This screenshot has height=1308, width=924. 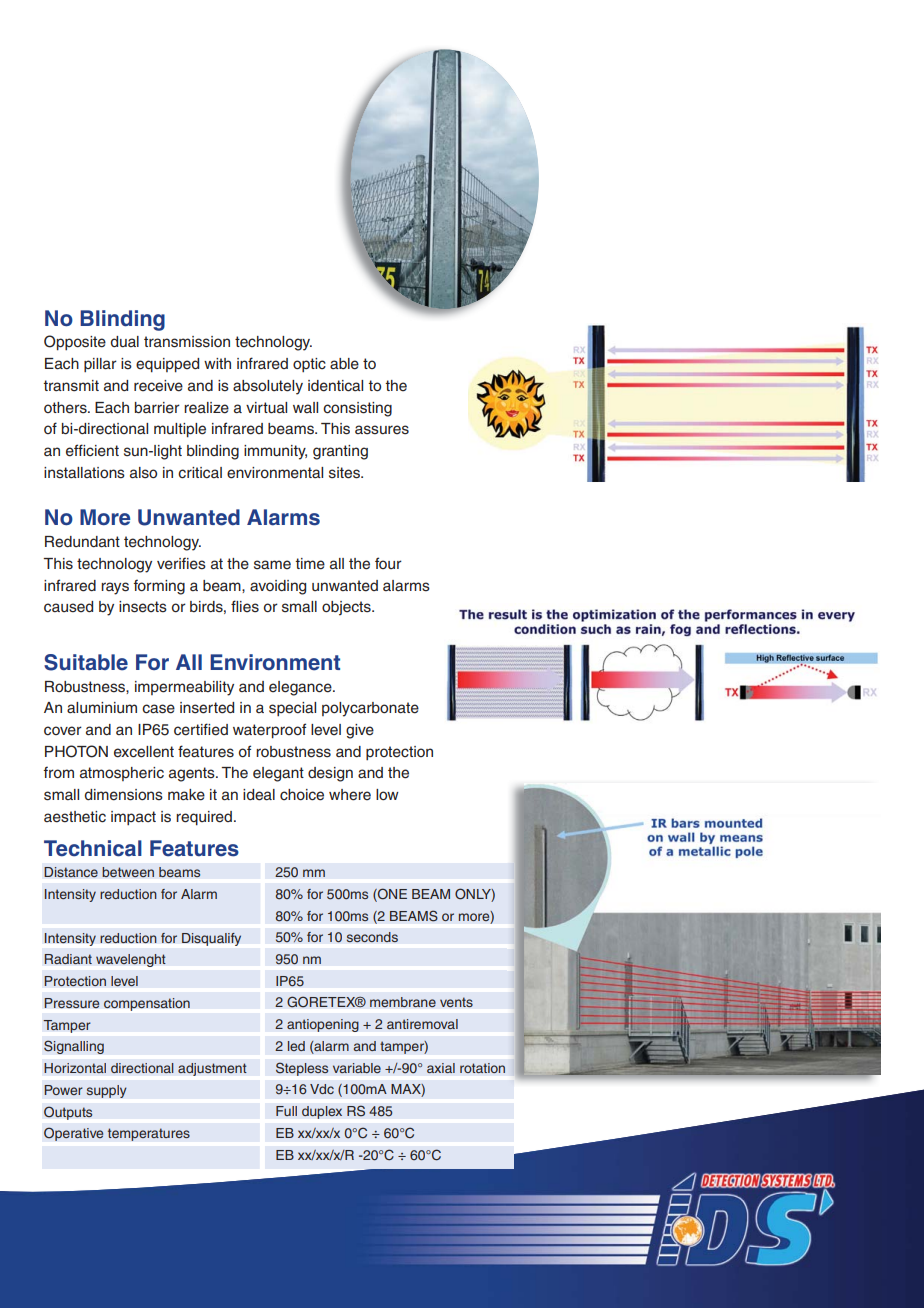 What do you see at coordinates (102, 707) in the screenshot?
I see `aluminium` at bounding box center [102, 707].
